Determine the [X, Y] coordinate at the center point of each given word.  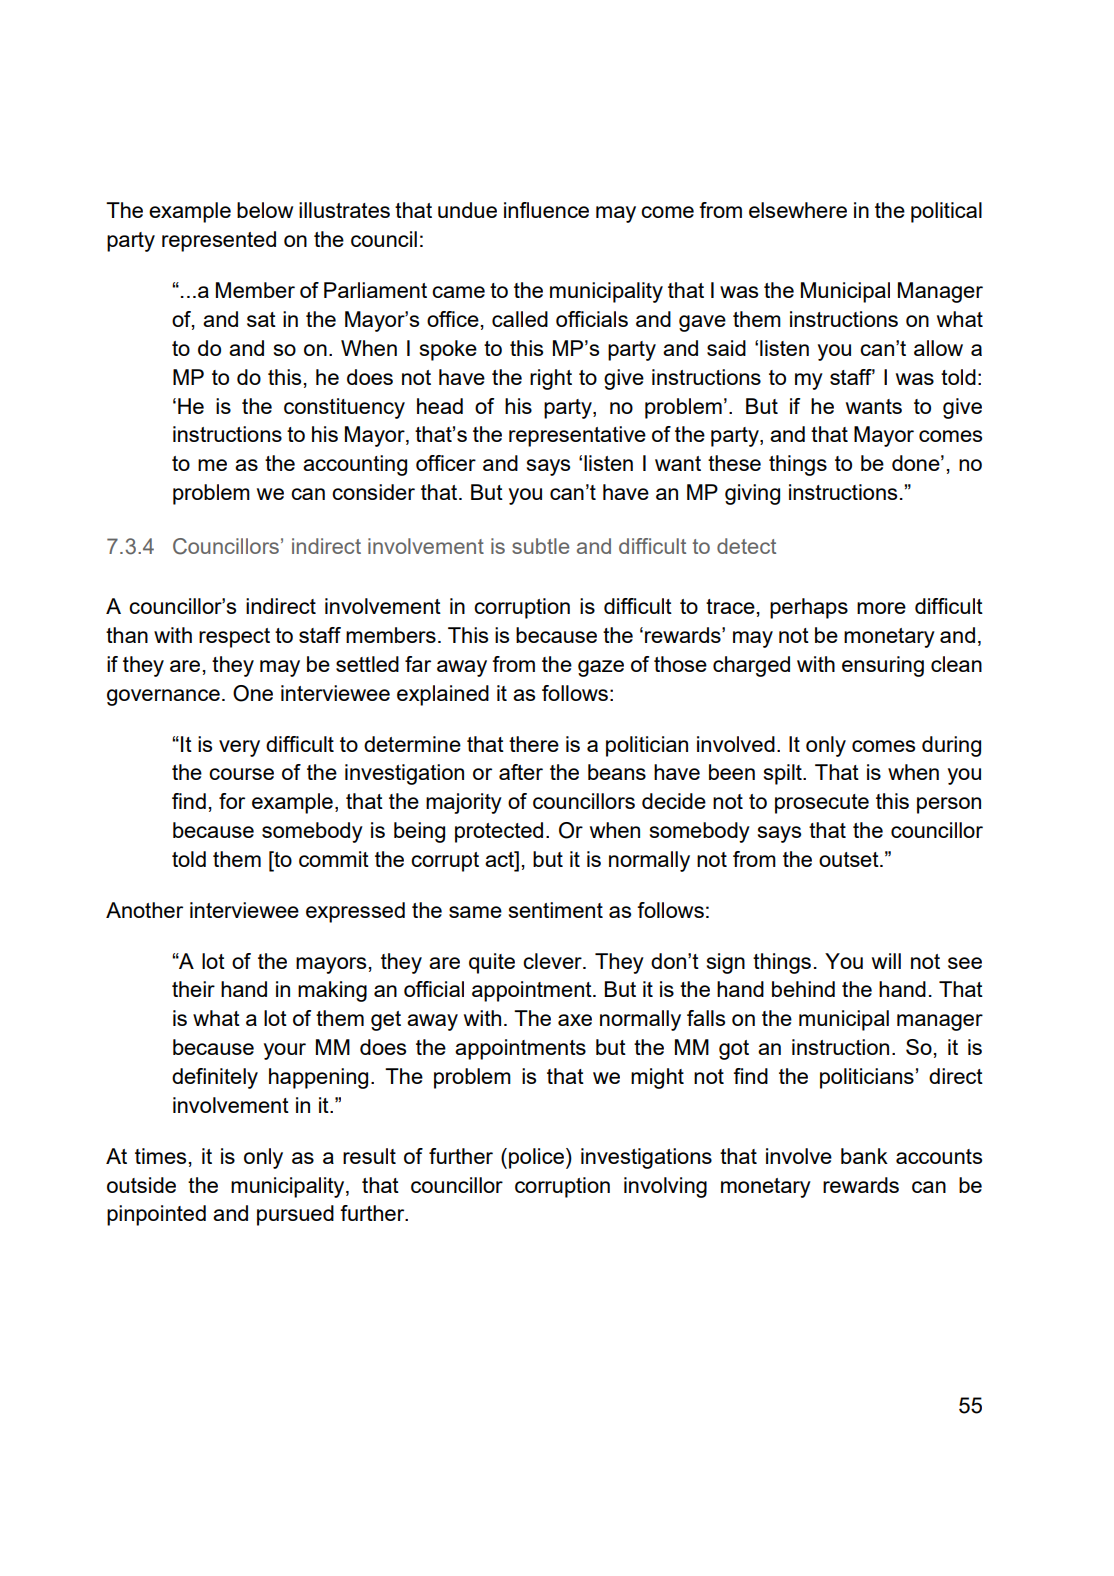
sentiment [556, 910]
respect [234, 638]
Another [144, 910]
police [536, 1158]
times [160, 1156]
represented [219, 241]
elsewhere [798, 210]
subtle [540, 546]
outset [850, 859]
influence [546, 210]
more [881, 608]
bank [864, 1156]
